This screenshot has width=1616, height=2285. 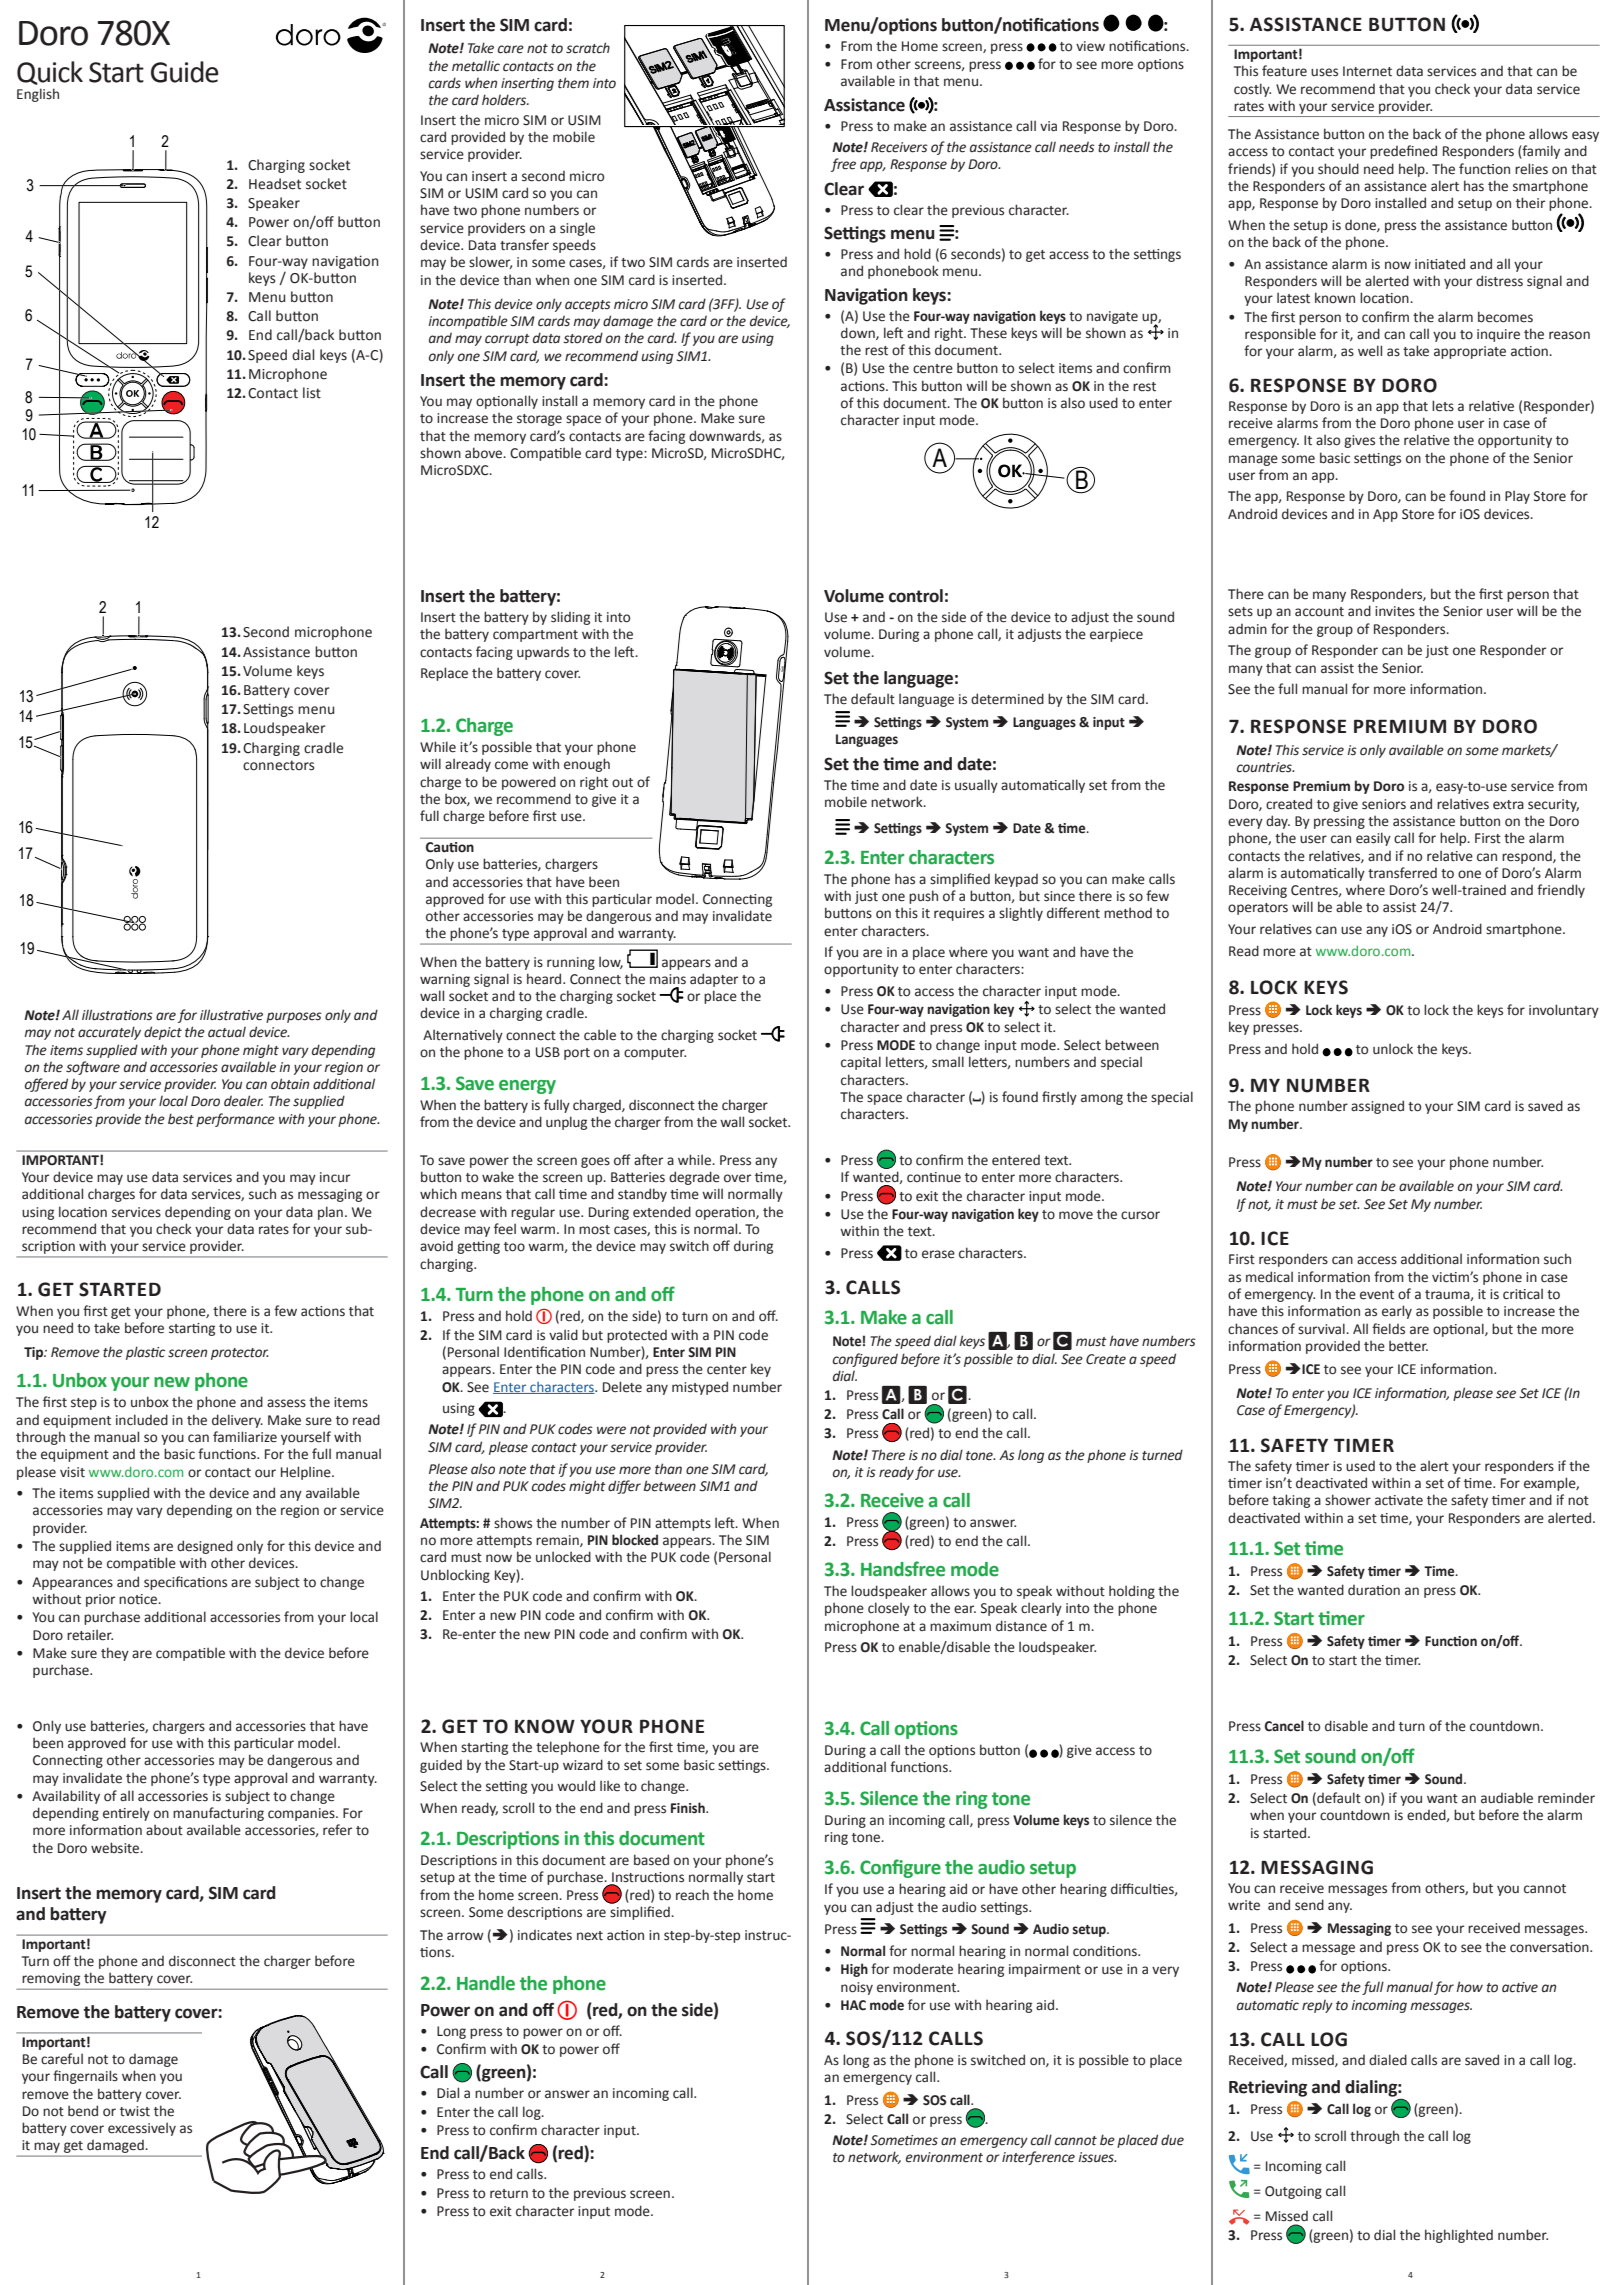 What do you see at coordinates (235, 1120) in the screenshot?
I see `performance` at bounding box center [235, 1120].
